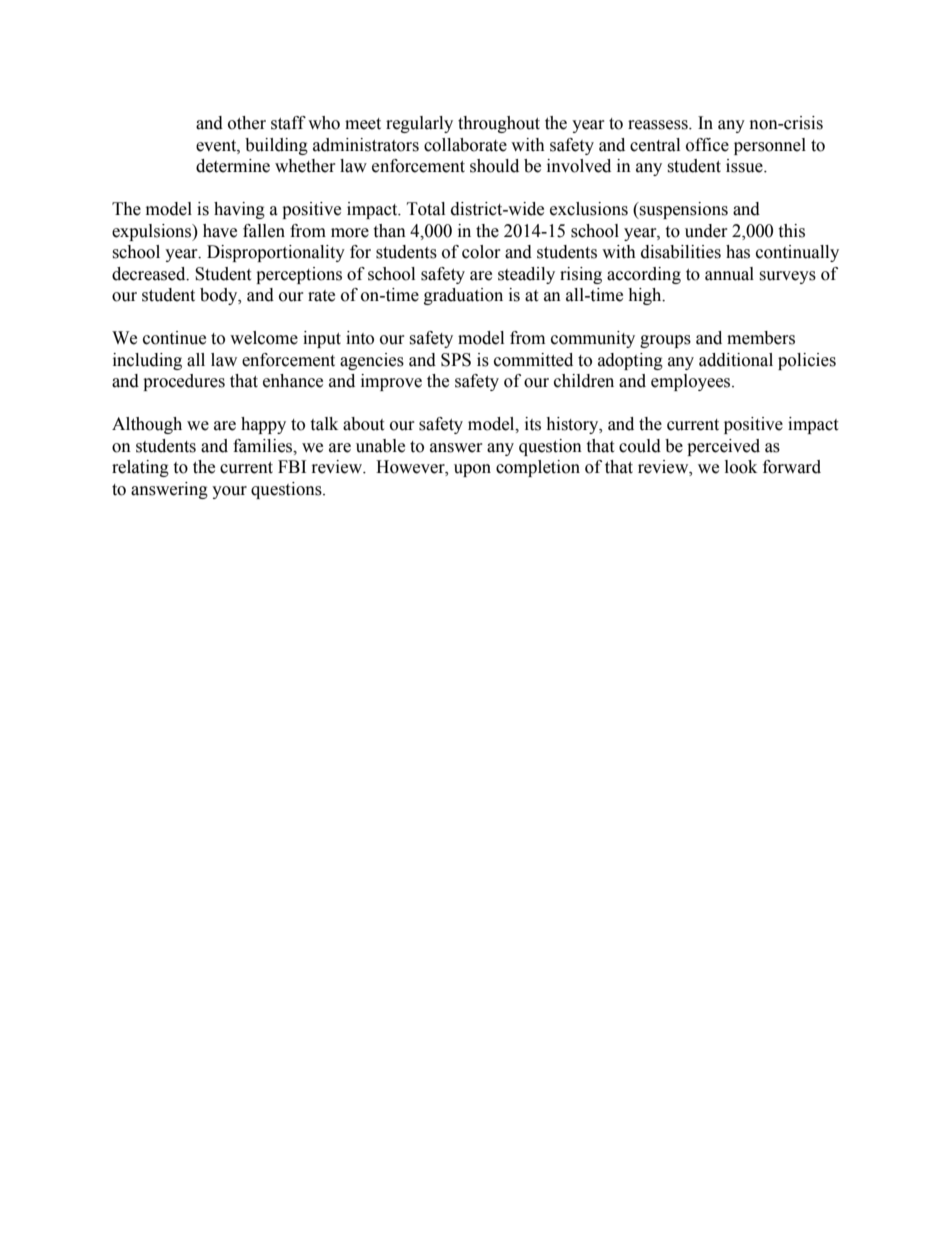  Describe the element at coordinates (463, 296) in the page. I see `graduation` at that location.
